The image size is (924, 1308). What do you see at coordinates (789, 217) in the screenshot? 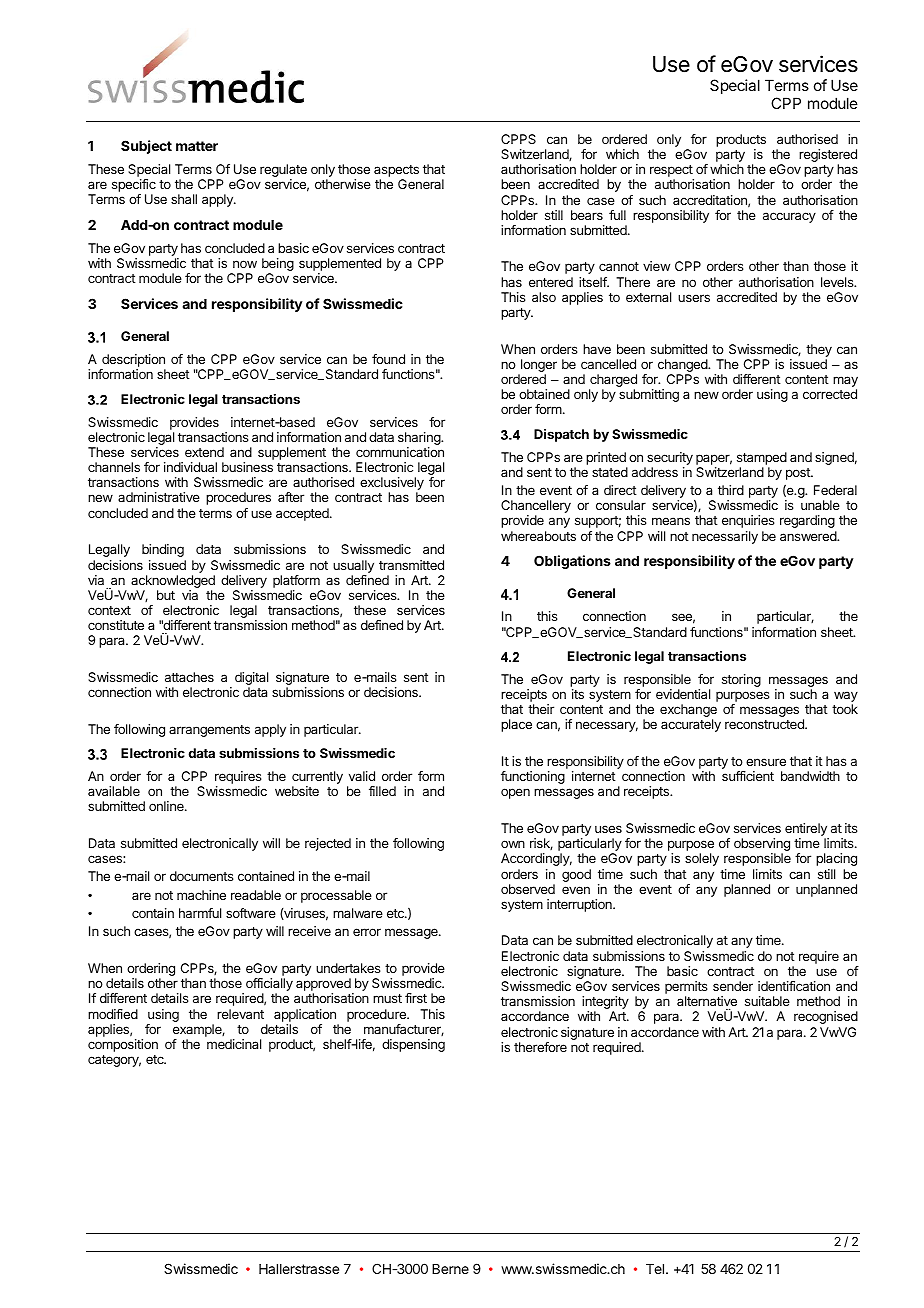
I see `accuracy` at bounding box center [789, 217].
